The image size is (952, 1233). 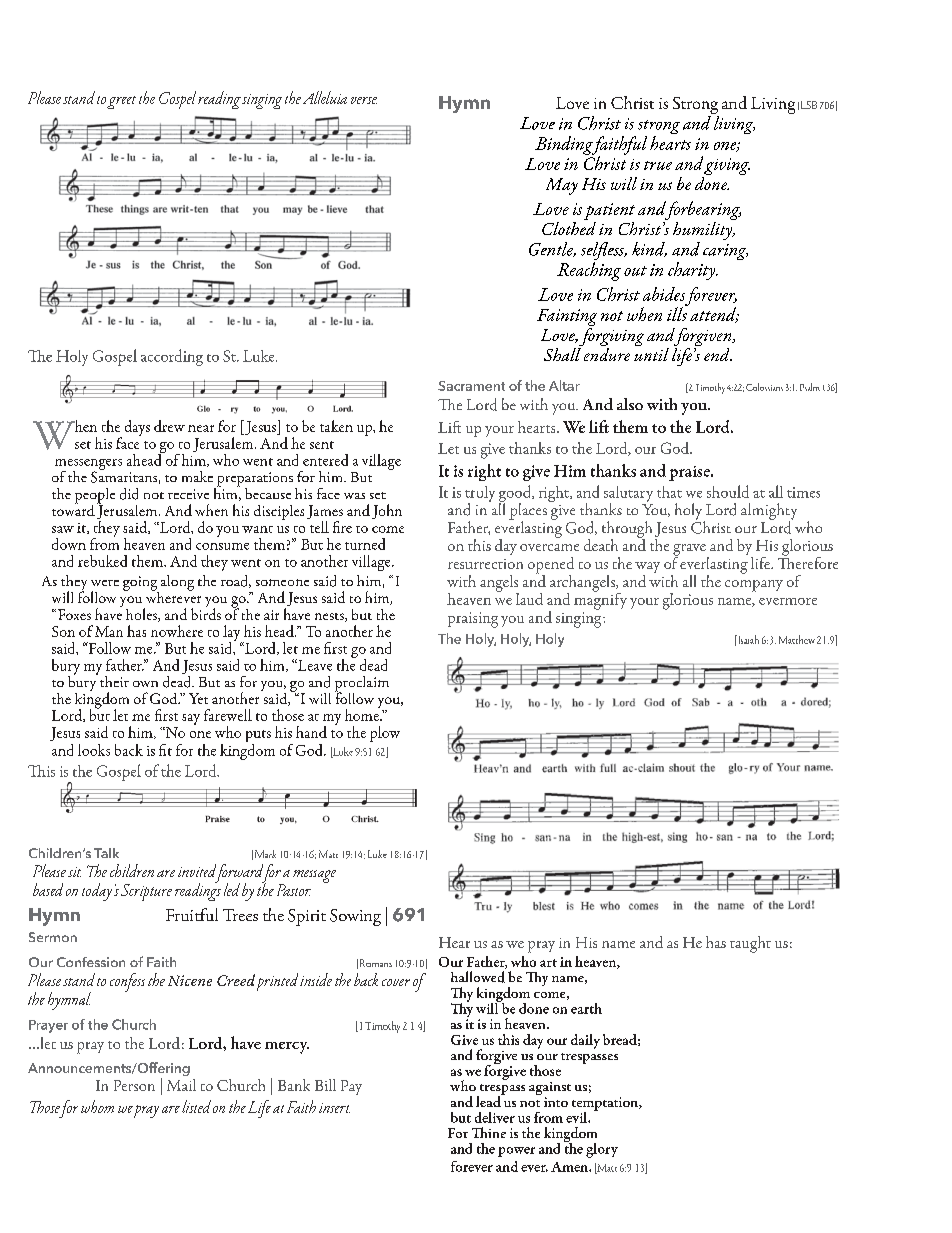 What do you see at coordinates (142, 615) in the screenshot?
I see `holes` at bounding box center [142, 615].
